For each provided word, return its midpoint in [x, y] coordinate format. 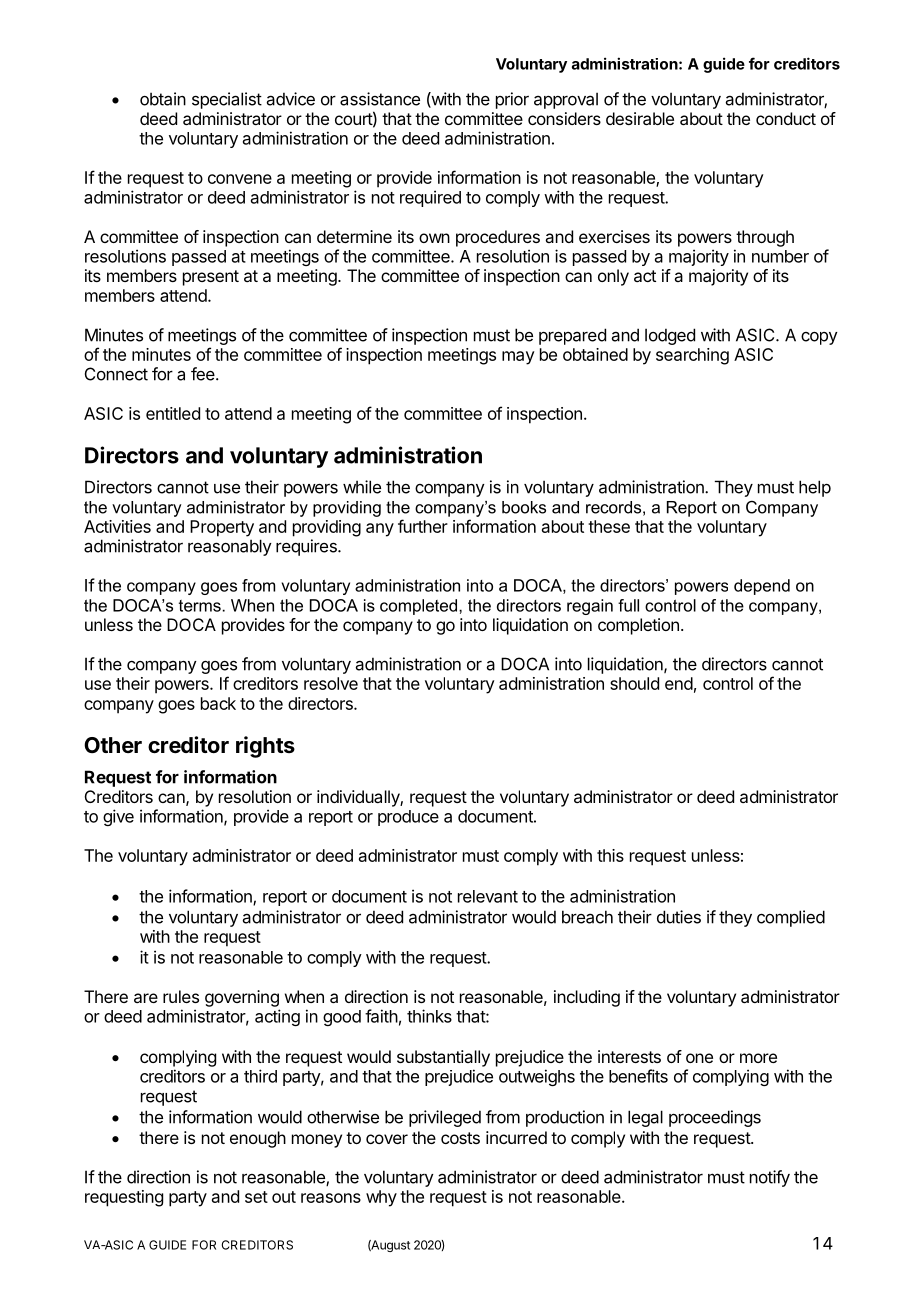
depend [762, 587]
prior [512, 100]
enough [258, 1139]
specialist [227, 100]
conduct [786, 118]
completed [418, 607]
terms [200, 606]
